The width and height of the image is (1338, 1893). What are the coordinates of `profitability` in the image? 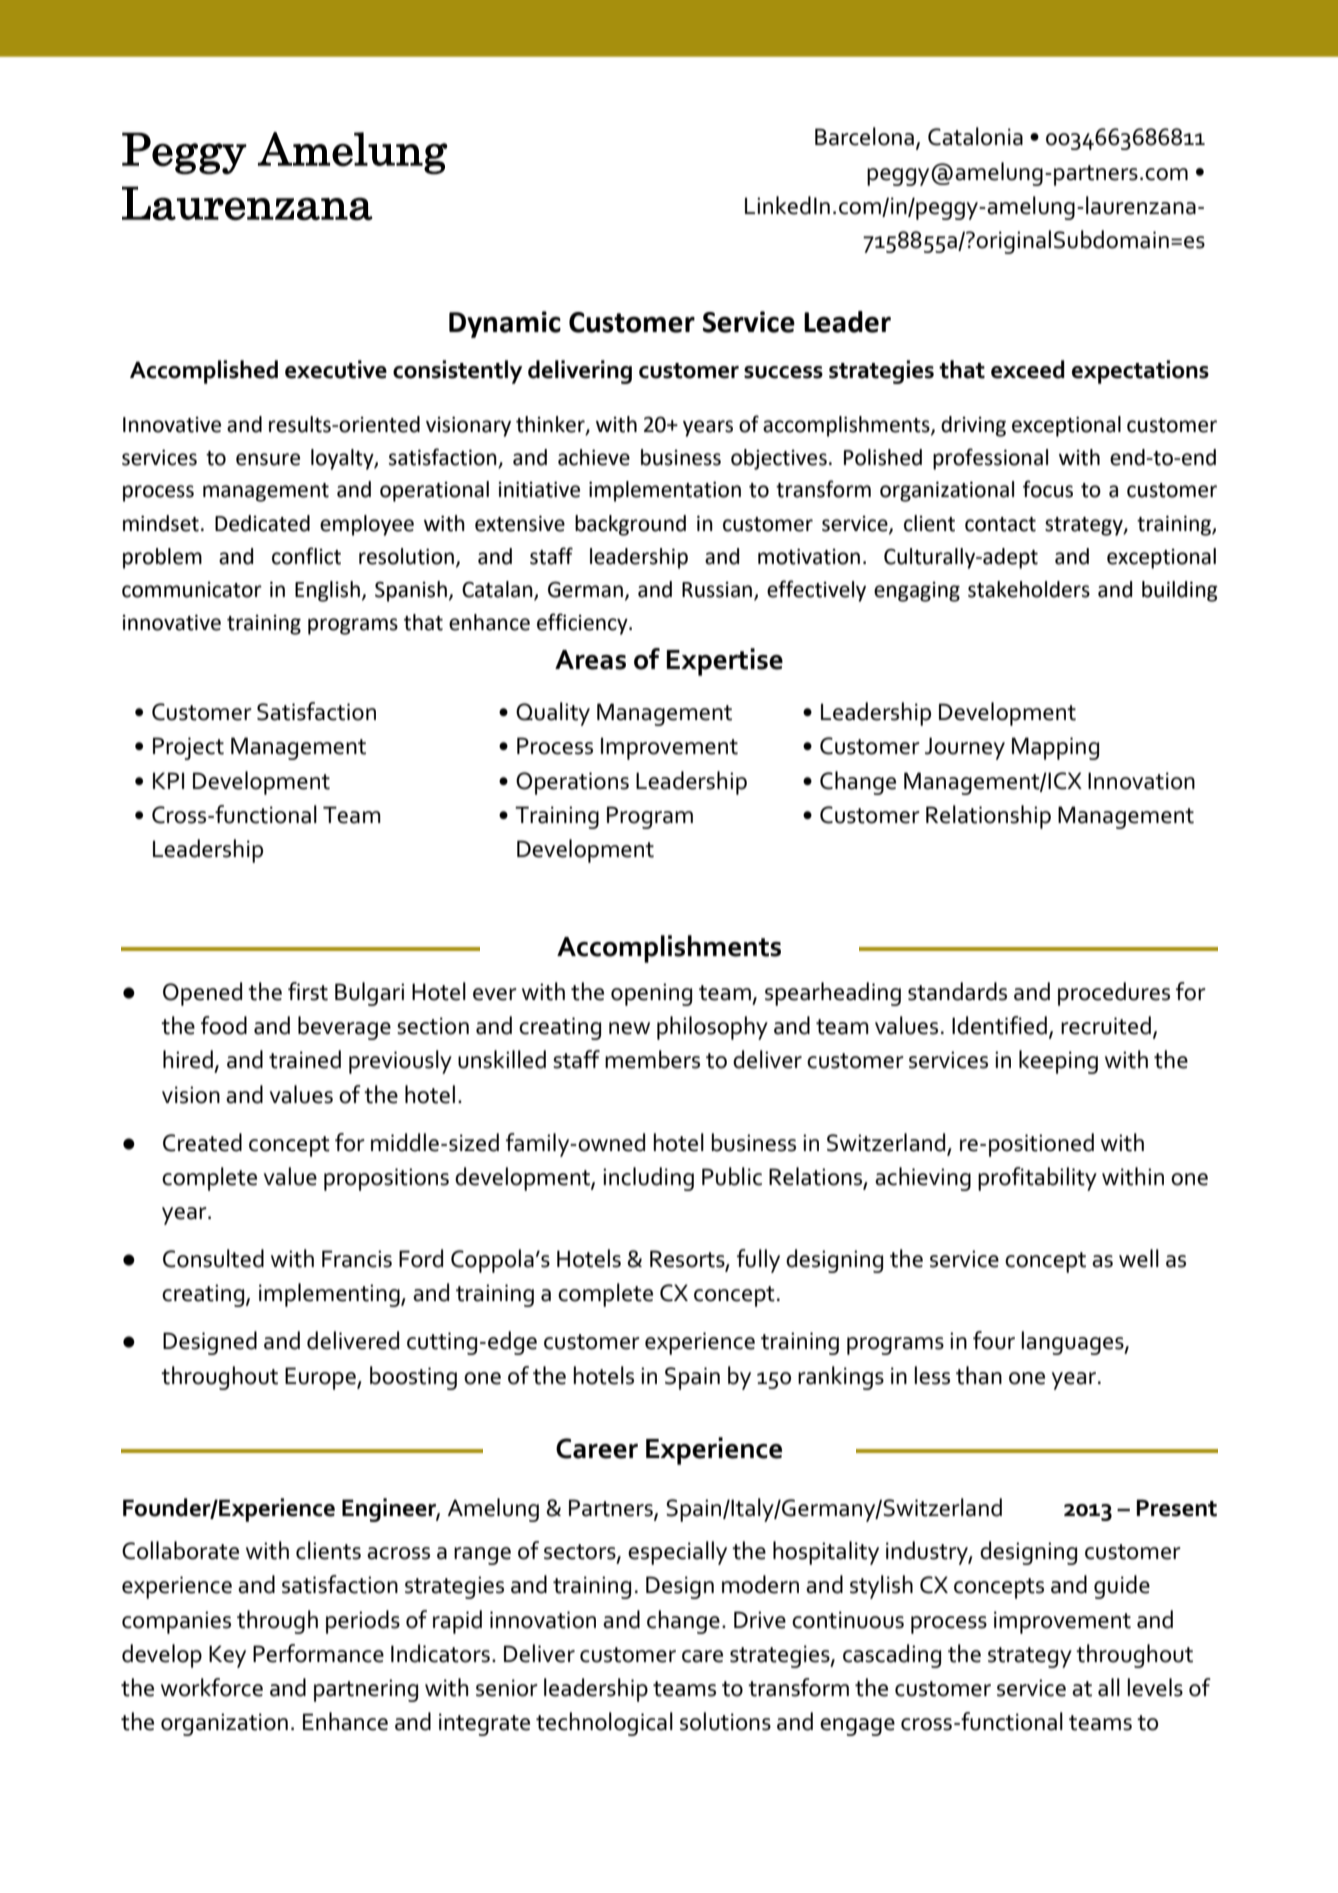 It's located at (1037, 1179).
